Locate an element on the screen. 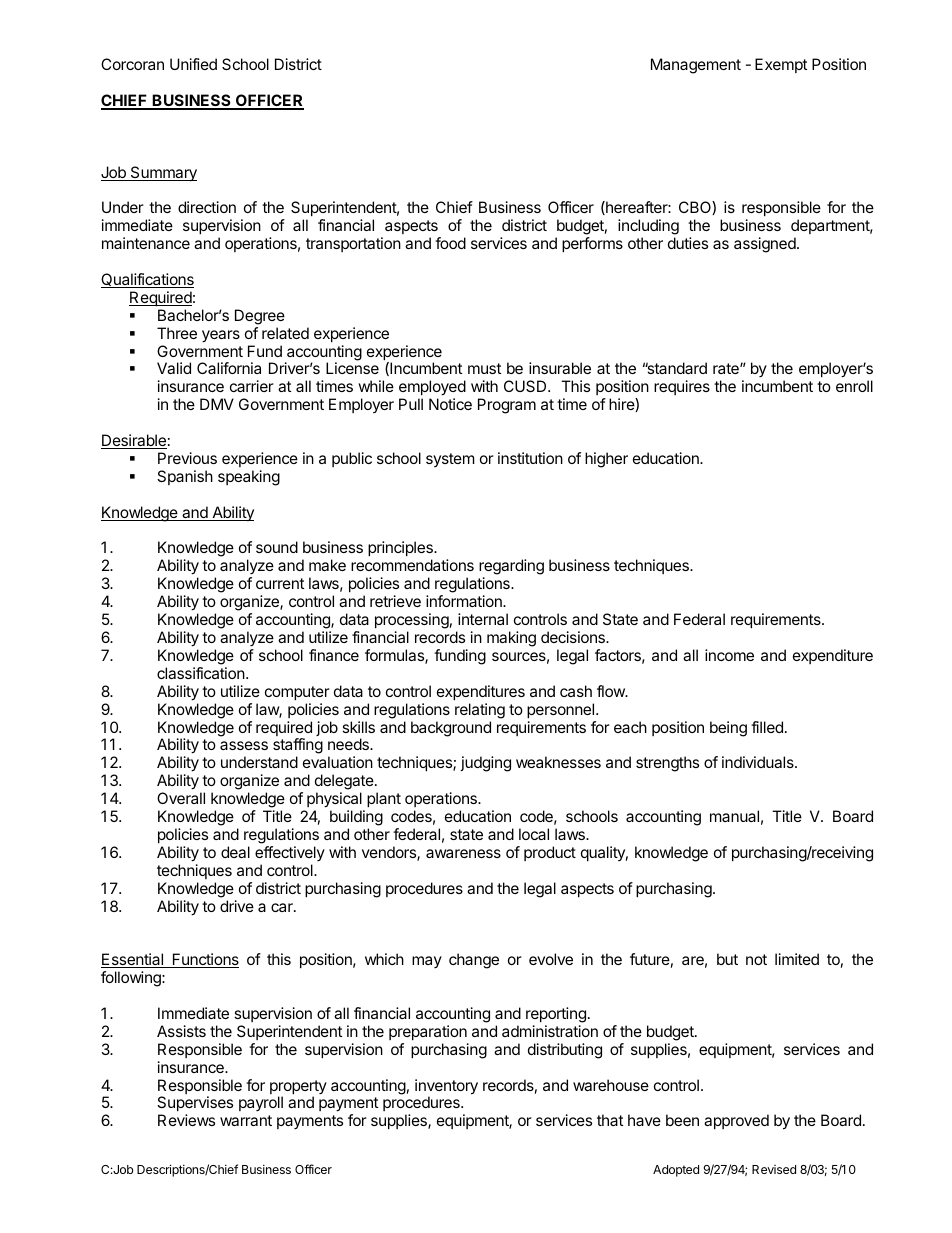 This screenshot has width=952, height=1233. warrant is located at coordinates (246, 1120).
